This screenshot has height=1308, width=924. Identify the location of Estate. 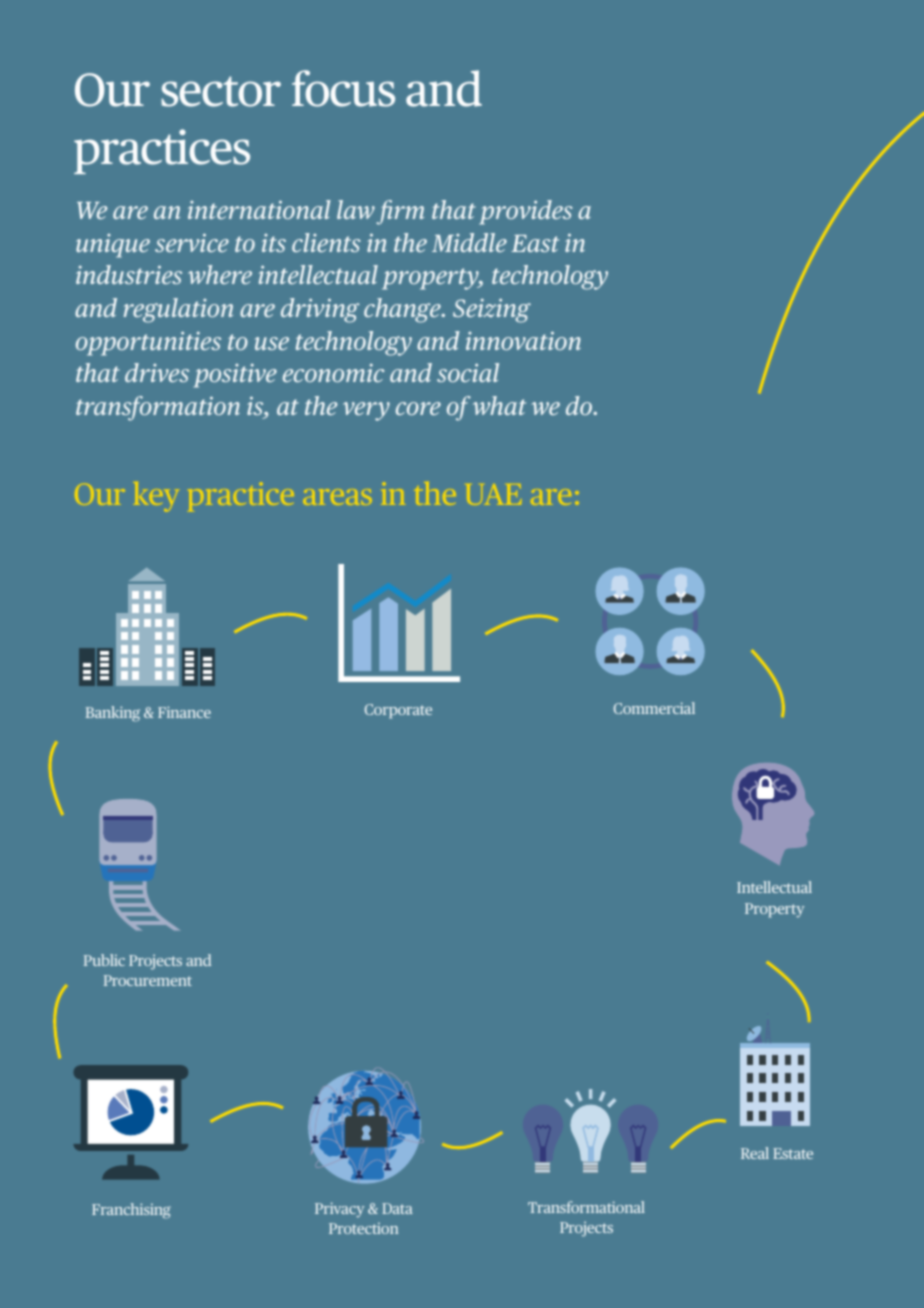
(793, 1153).
